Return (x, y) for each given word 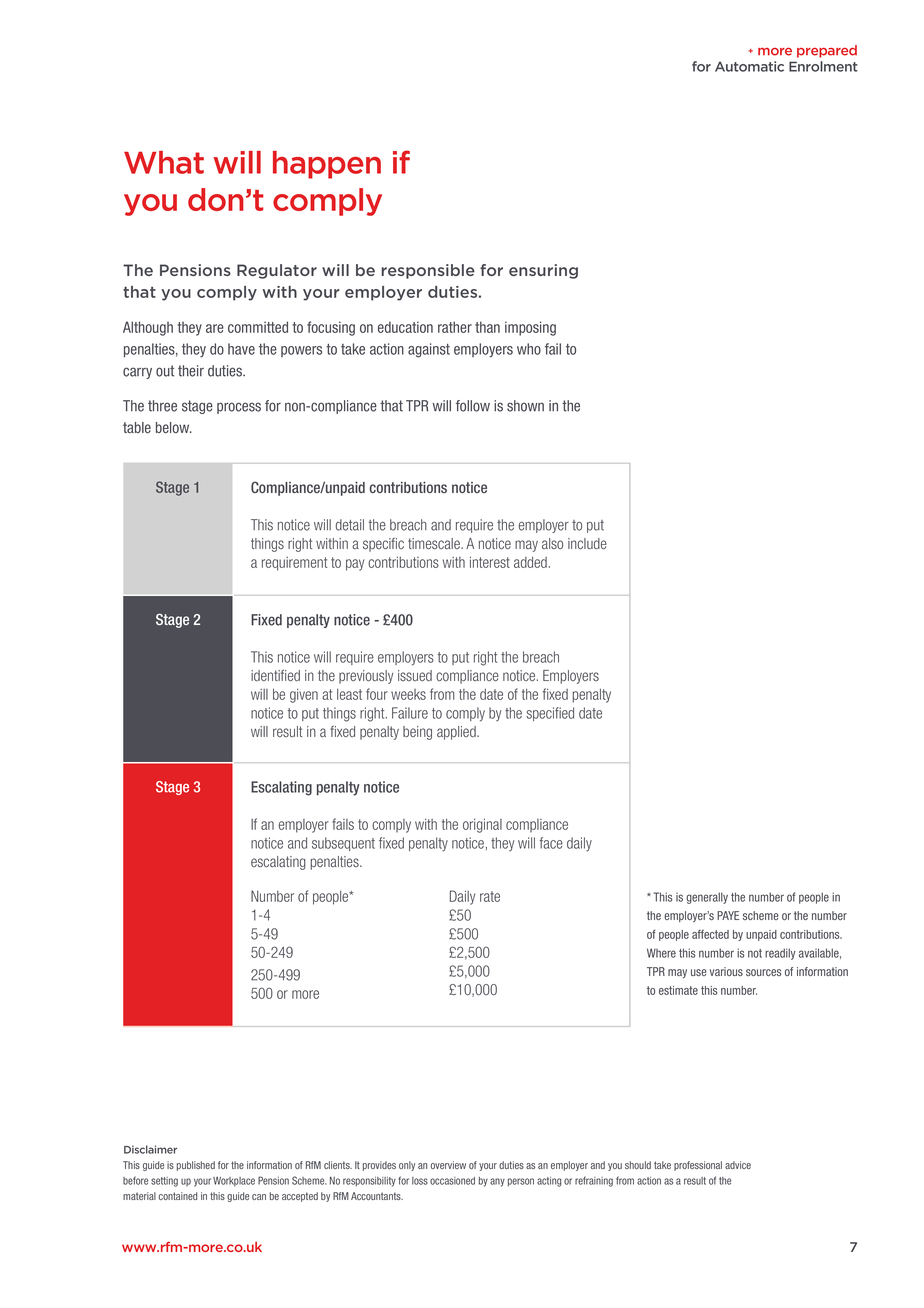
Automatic (749, 66)
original (482, 826)
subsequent (343, 844)
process (239, 408)
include (587, 543)
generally (707, 898)
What (164, 162)
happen (327, 165)
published (196, 1166)
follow (473, 406)
